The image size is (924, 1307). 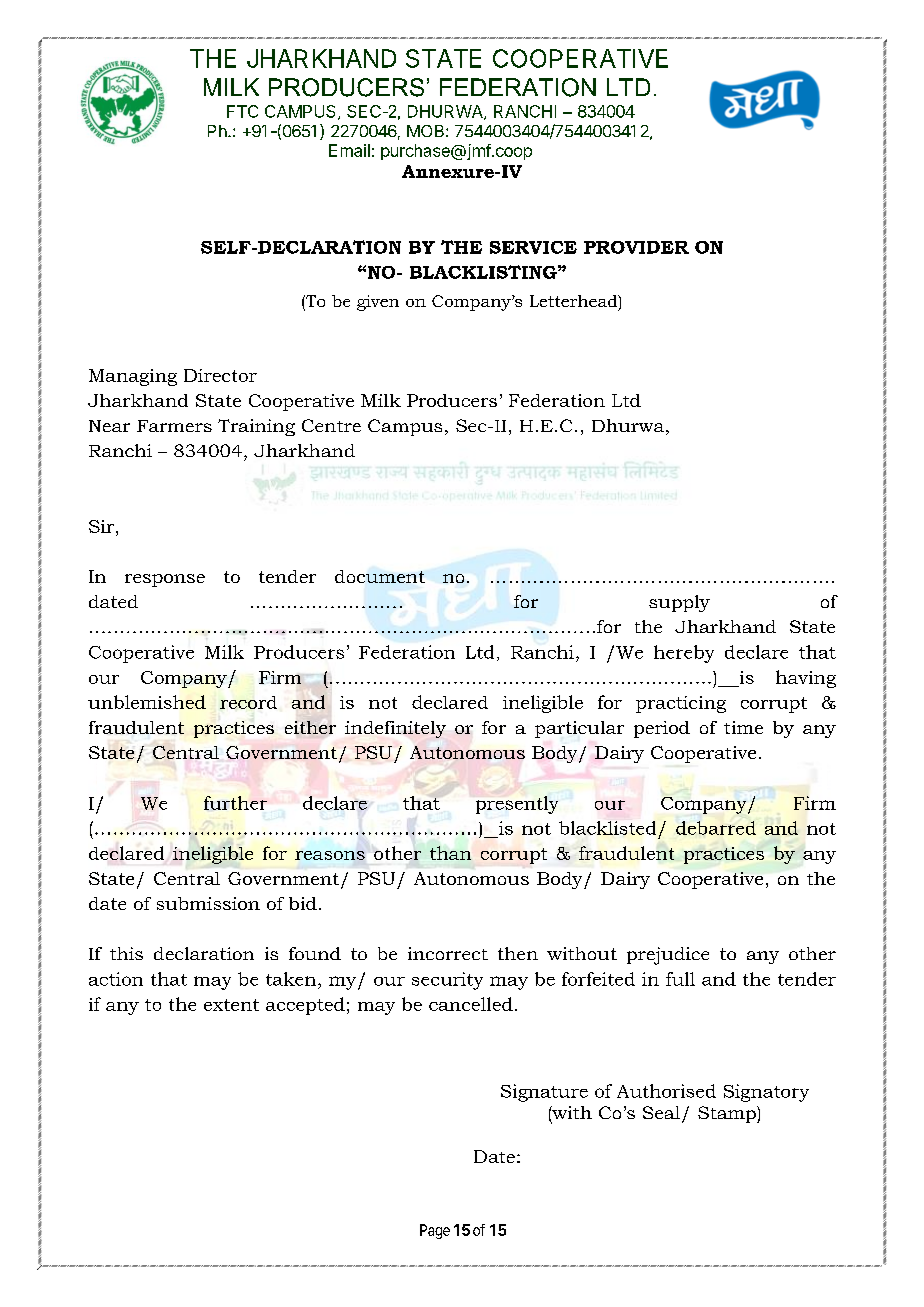 What do you see at coordinates (231, 1005) in the screenshot?
I see `extent` at bounding box center [231, 1005].
